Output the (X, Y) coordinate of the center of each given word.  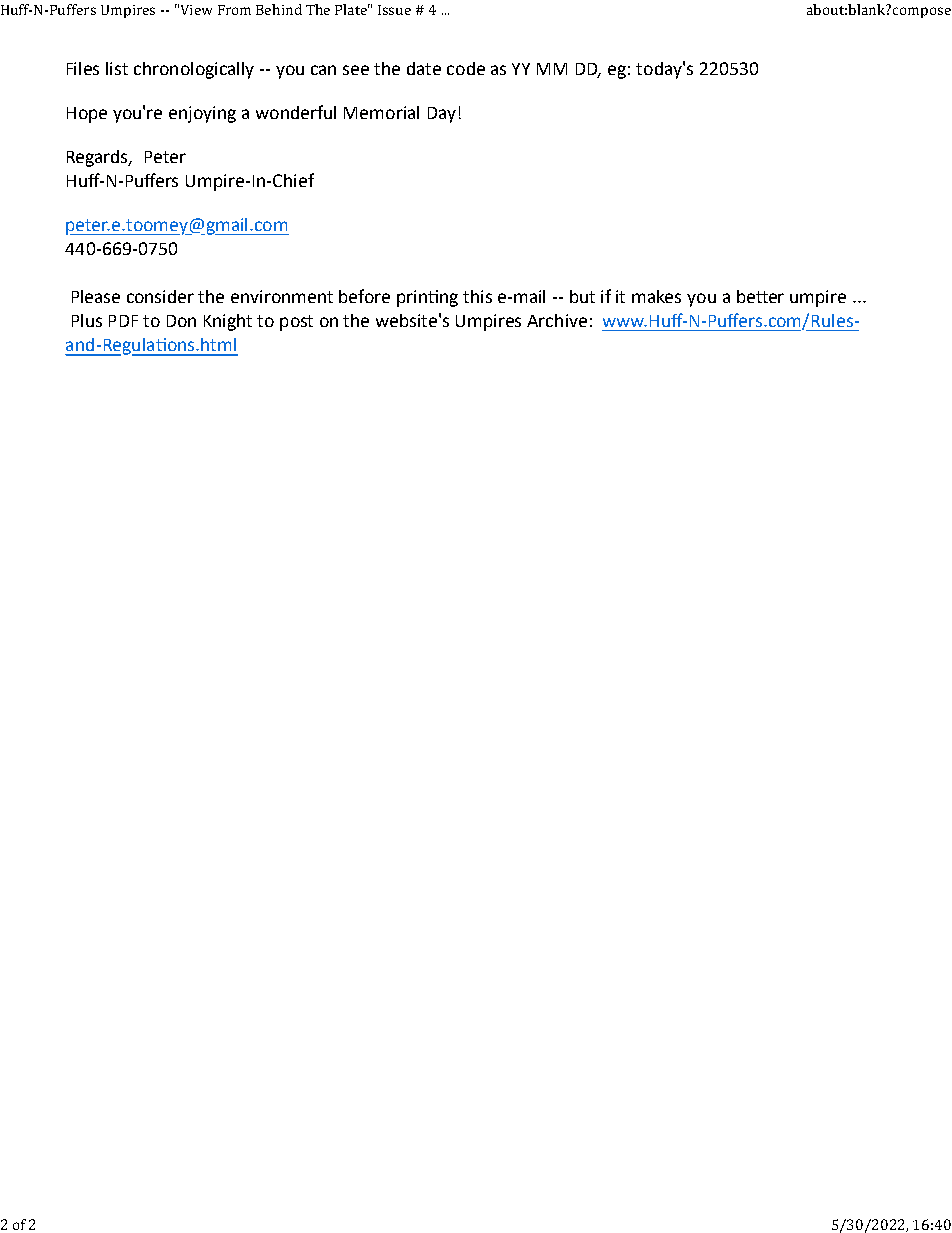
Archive (557, 320)
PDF (123, 321)
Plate (352, 9)
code (466, 68)
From (234, 10)
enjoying (202, 114)
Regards (99, 158)
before (364, 296)
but (582, 296)
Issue (394, 10)
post (296, 323)
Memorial (381, 112)
